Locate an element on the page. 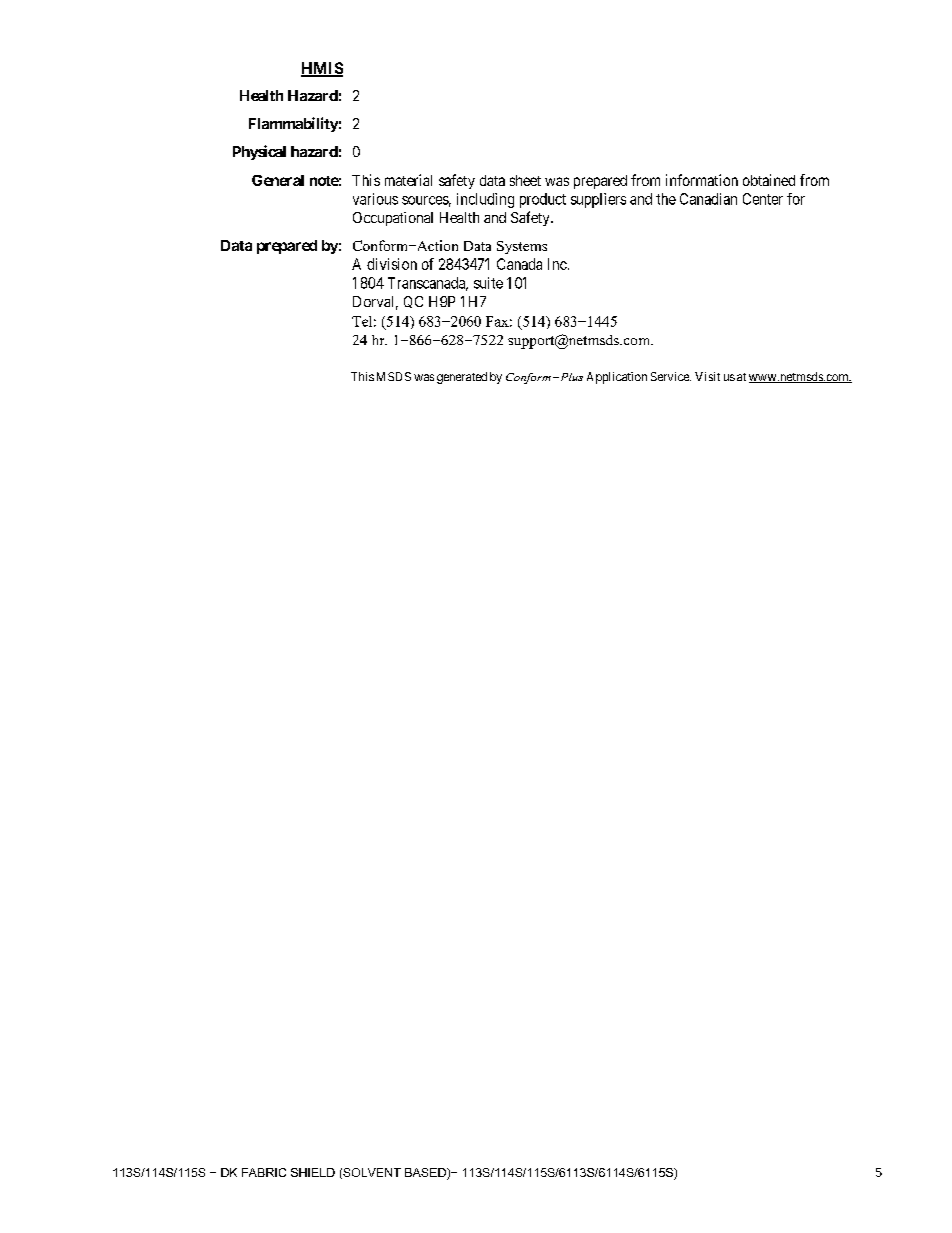 This document has height=1233, width=952. suite is located at coordinates (488, 283).
